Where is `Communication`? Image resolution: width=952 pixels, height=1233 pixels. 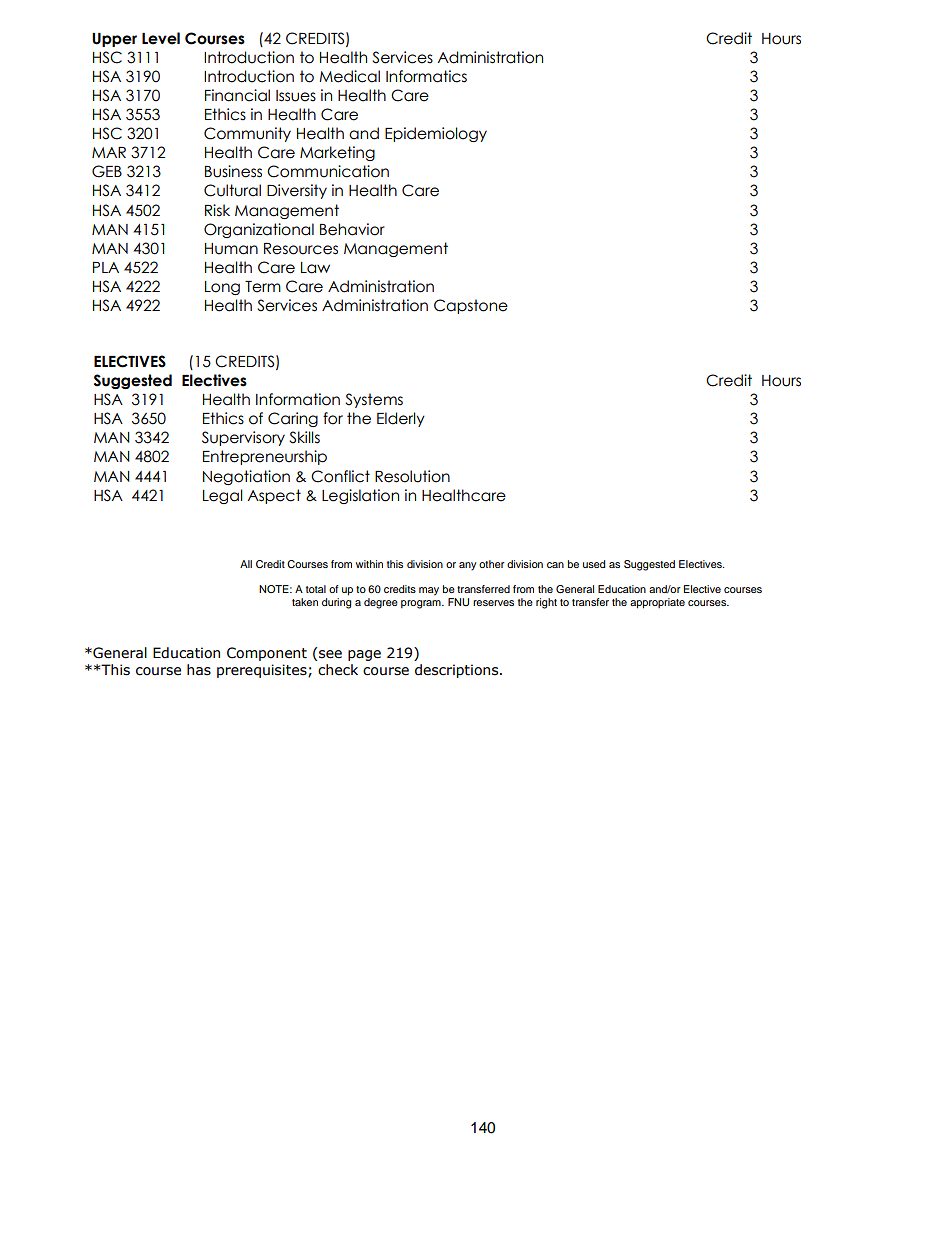 Communication is located at coordinates (328, 171).
